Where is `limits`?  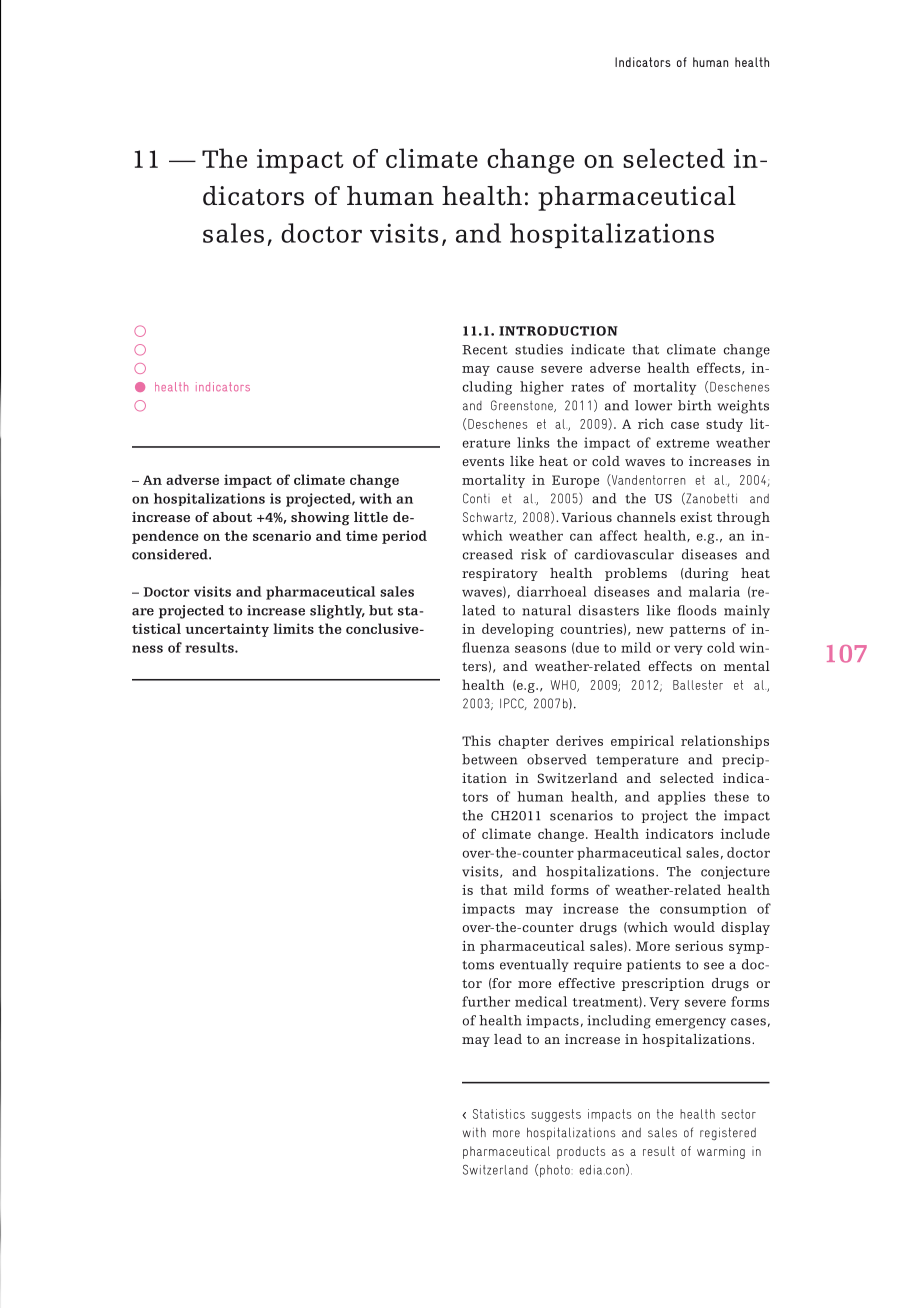 limits is located at coordinates (293, 628).
